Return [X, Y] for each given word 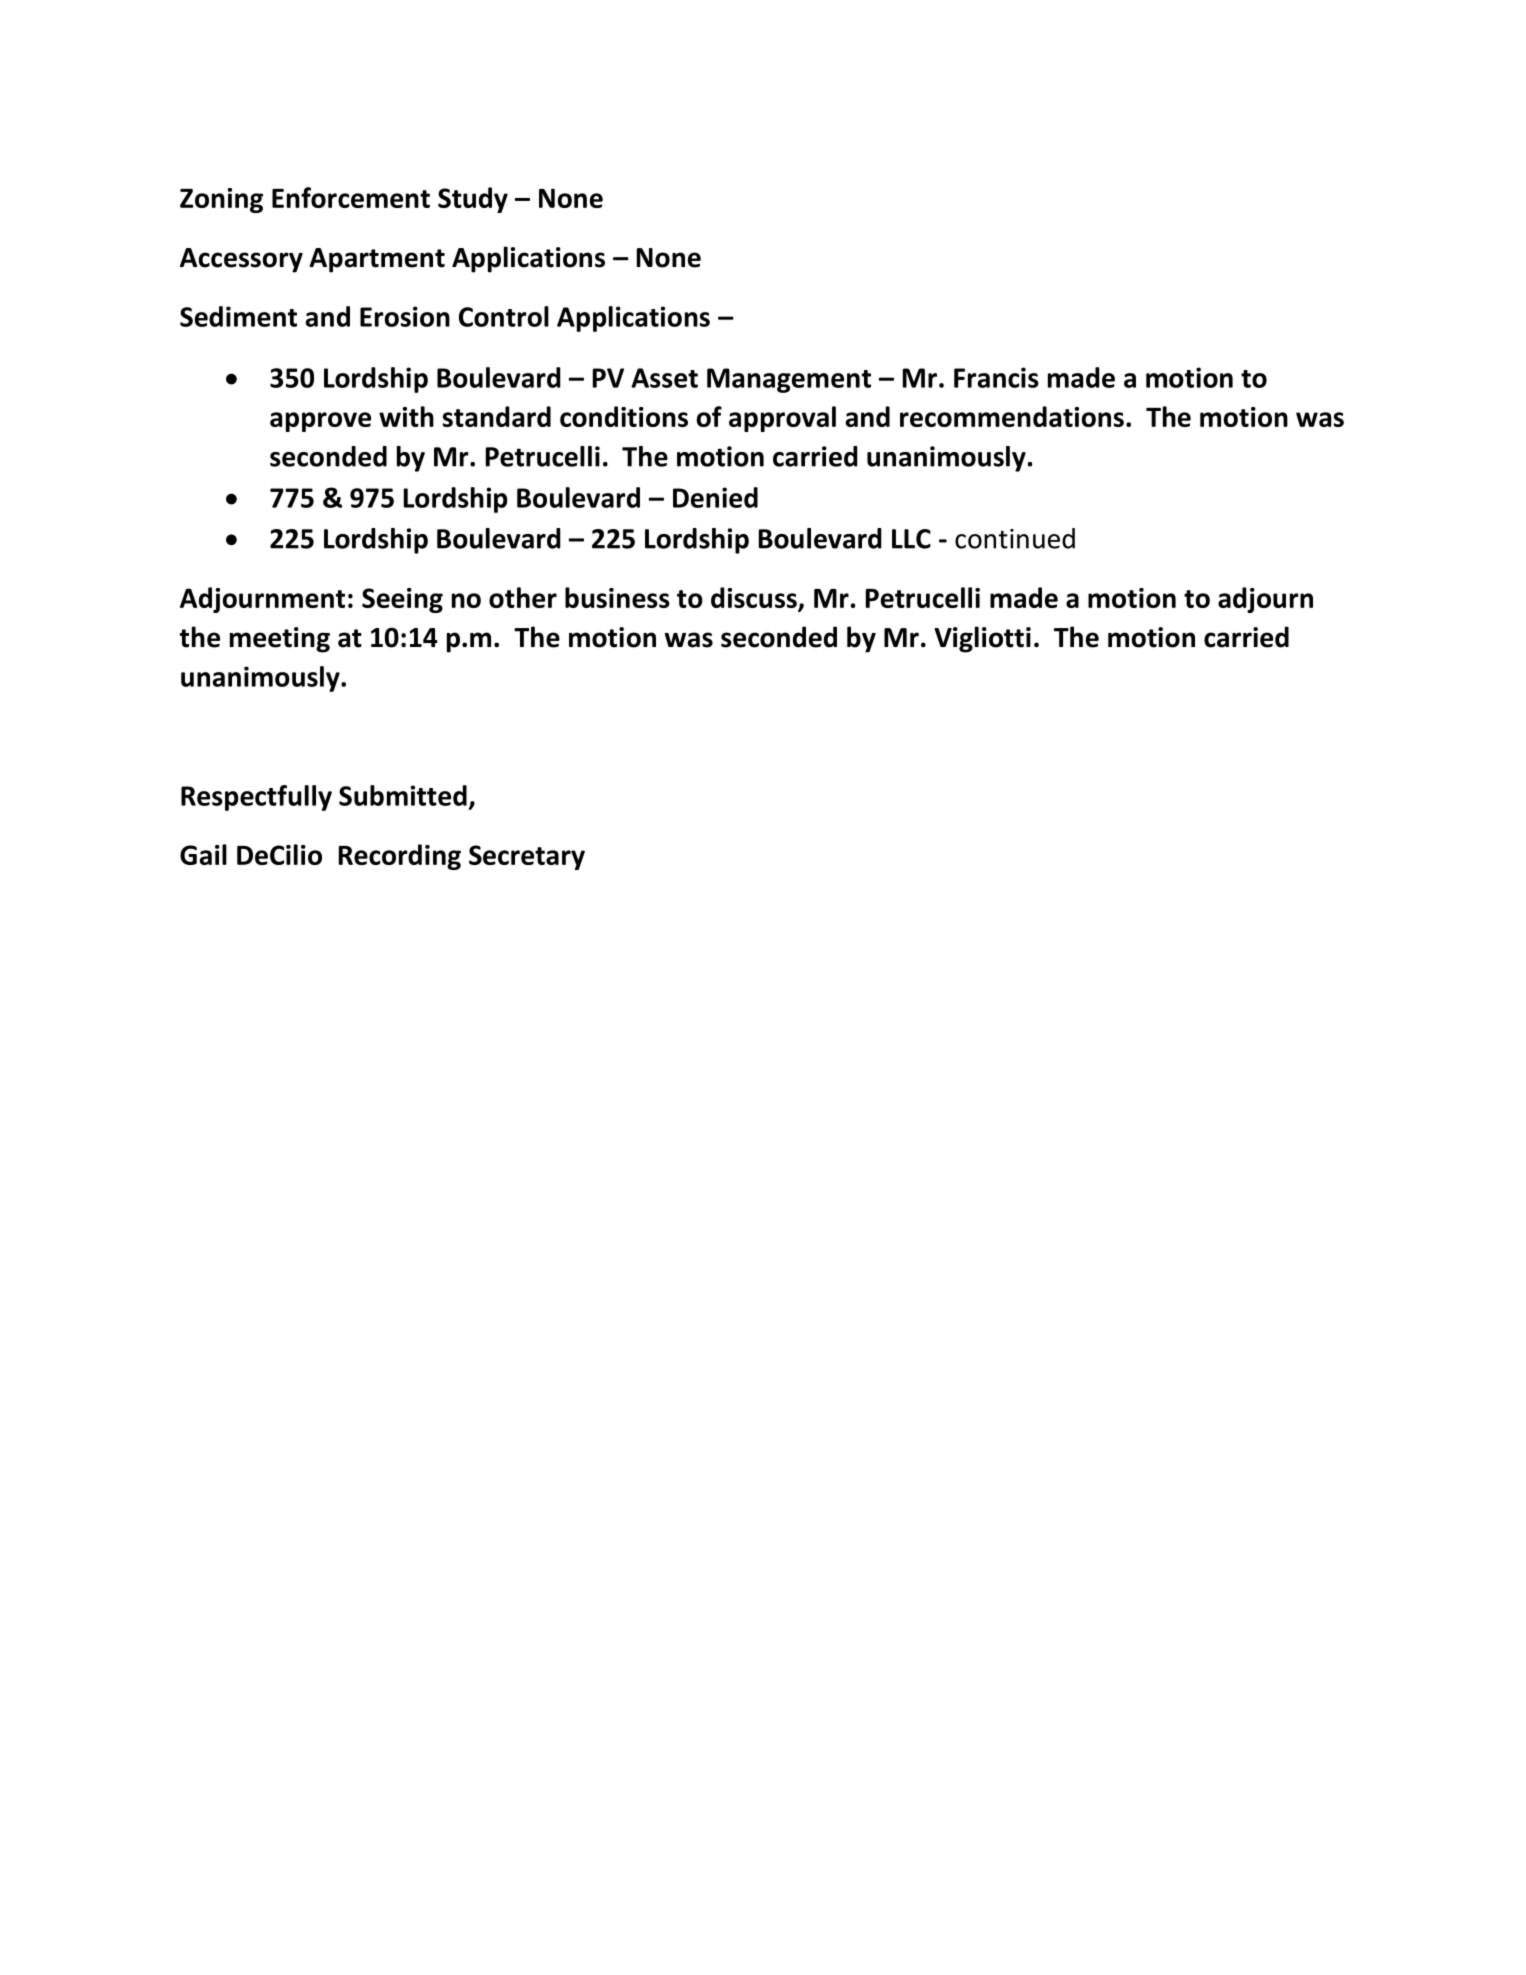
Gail [203, 854]
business [617, 597]
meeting [280, 640]
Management [789, 380]
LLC [911, 539]
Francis [996, 377]
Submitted [403, 795]
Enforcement [351, 197]
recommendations [1012, 416]
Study [473, 200]
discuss [755, 599]
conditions [624, 416]
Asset [664, 378]
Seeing [402, 600]
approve [320, 422]
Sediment [238, 316]
